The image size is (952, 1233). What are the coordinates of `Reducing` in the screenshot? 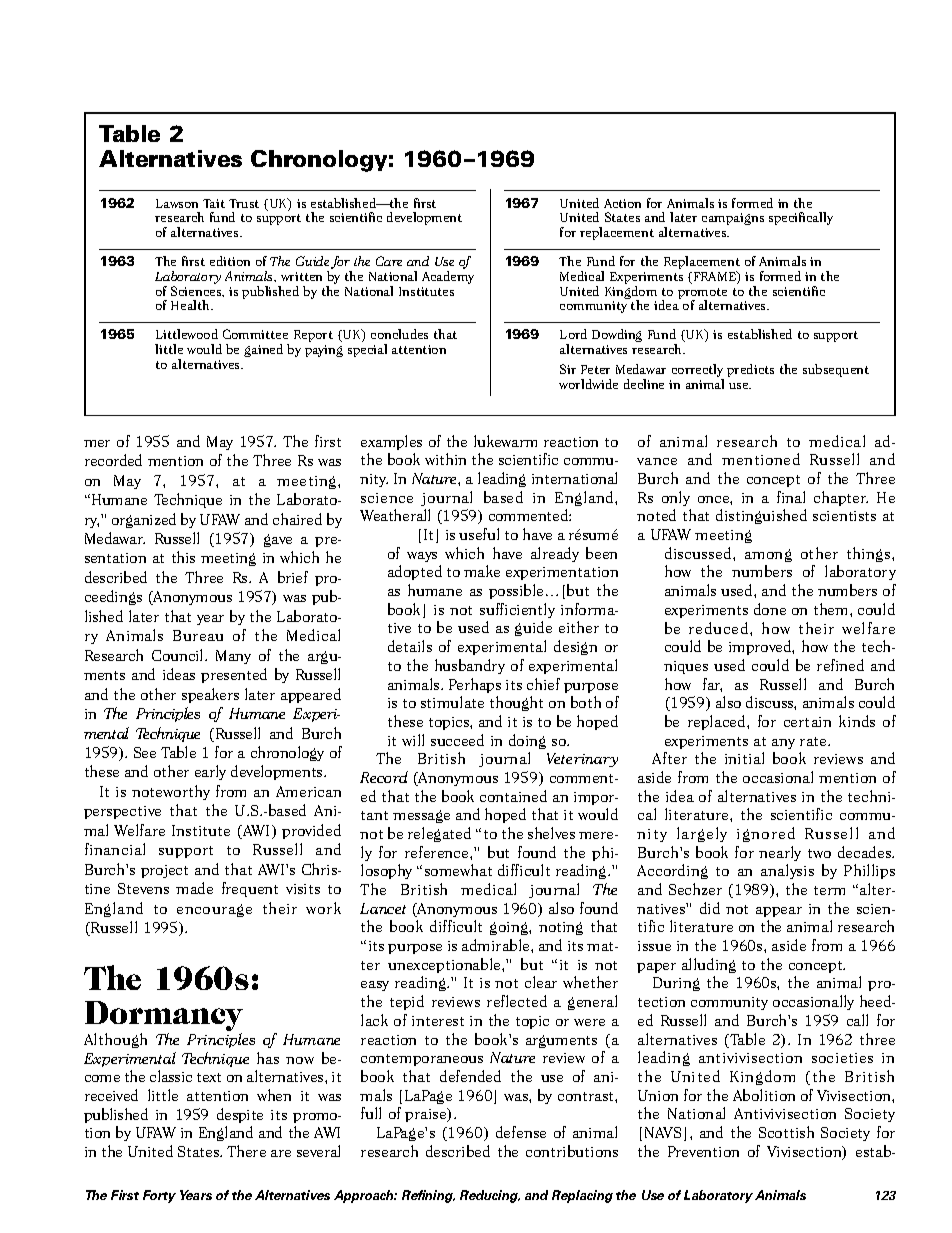 It's located at (490, 1196).
